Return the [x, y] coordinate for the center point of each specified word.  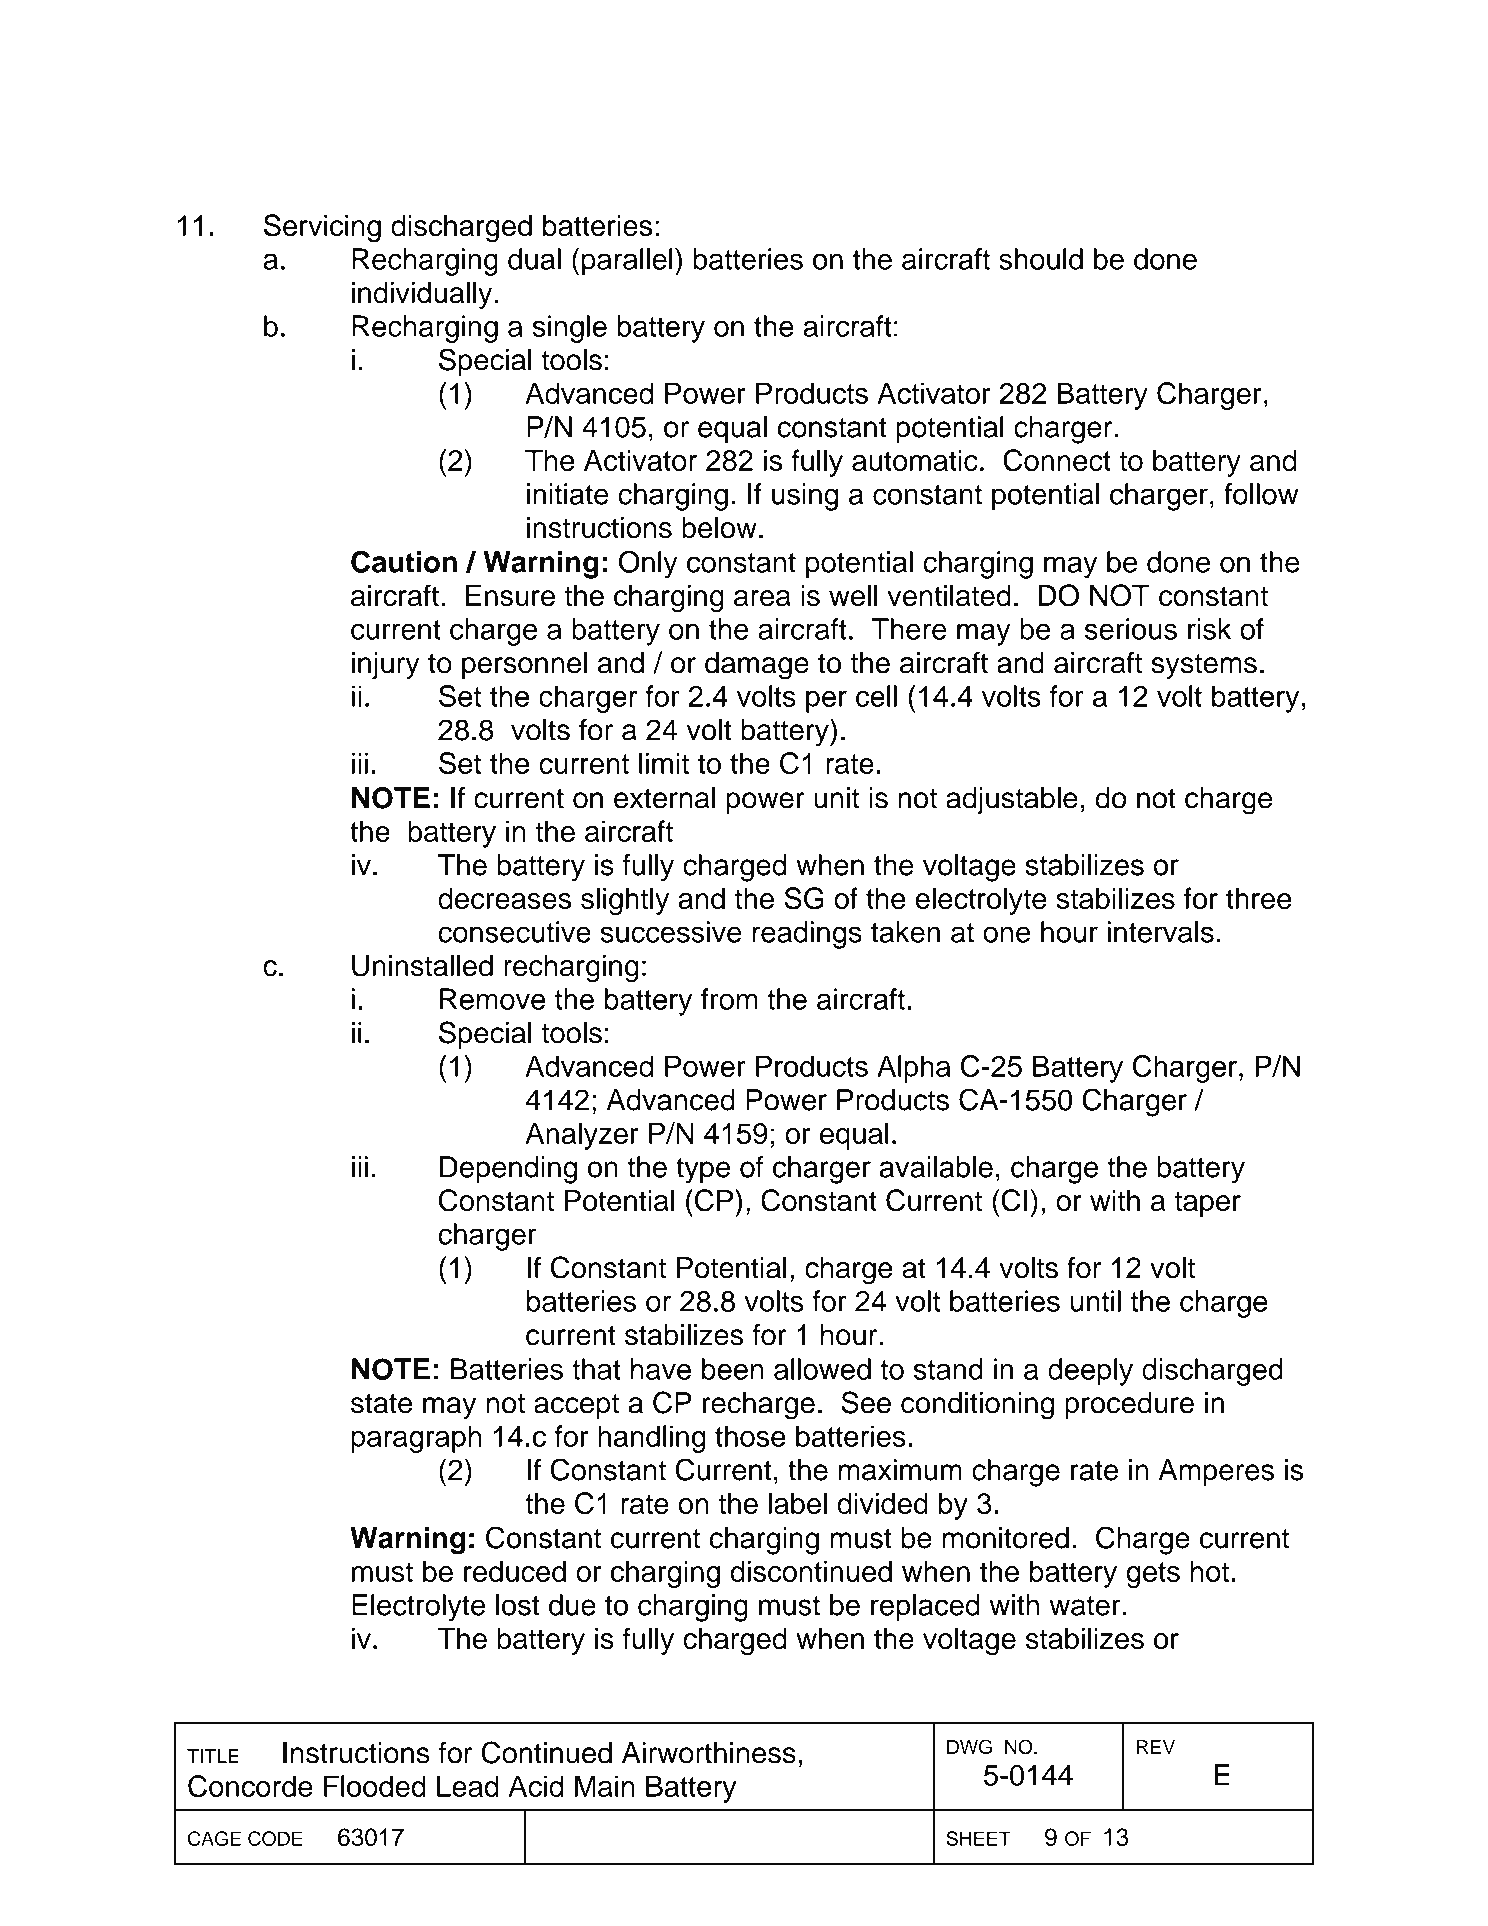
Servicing [322, 228]
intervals [1161, 932]
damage [757, 666]
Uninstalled [422, 965]
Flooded [375, 1786]
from [729, 999]
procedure [1129, 1405]
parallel [627, 262]
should [1041, 259]
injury [386, 665]
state [381, 1403]
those [750, 1436]
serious [1131, 629]
